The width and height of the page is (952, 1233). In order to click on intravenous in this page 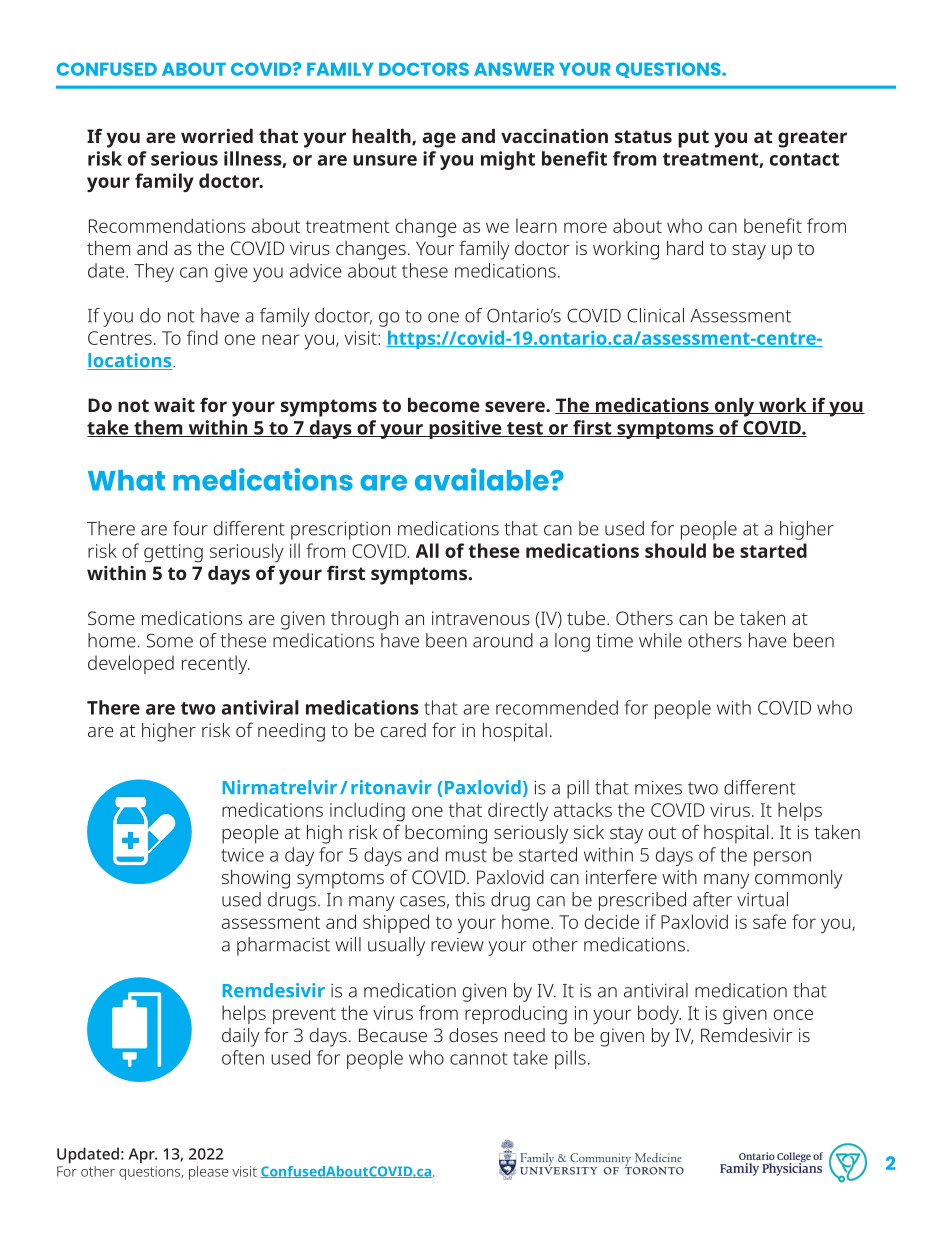, I will do `click(481, 618)`.
